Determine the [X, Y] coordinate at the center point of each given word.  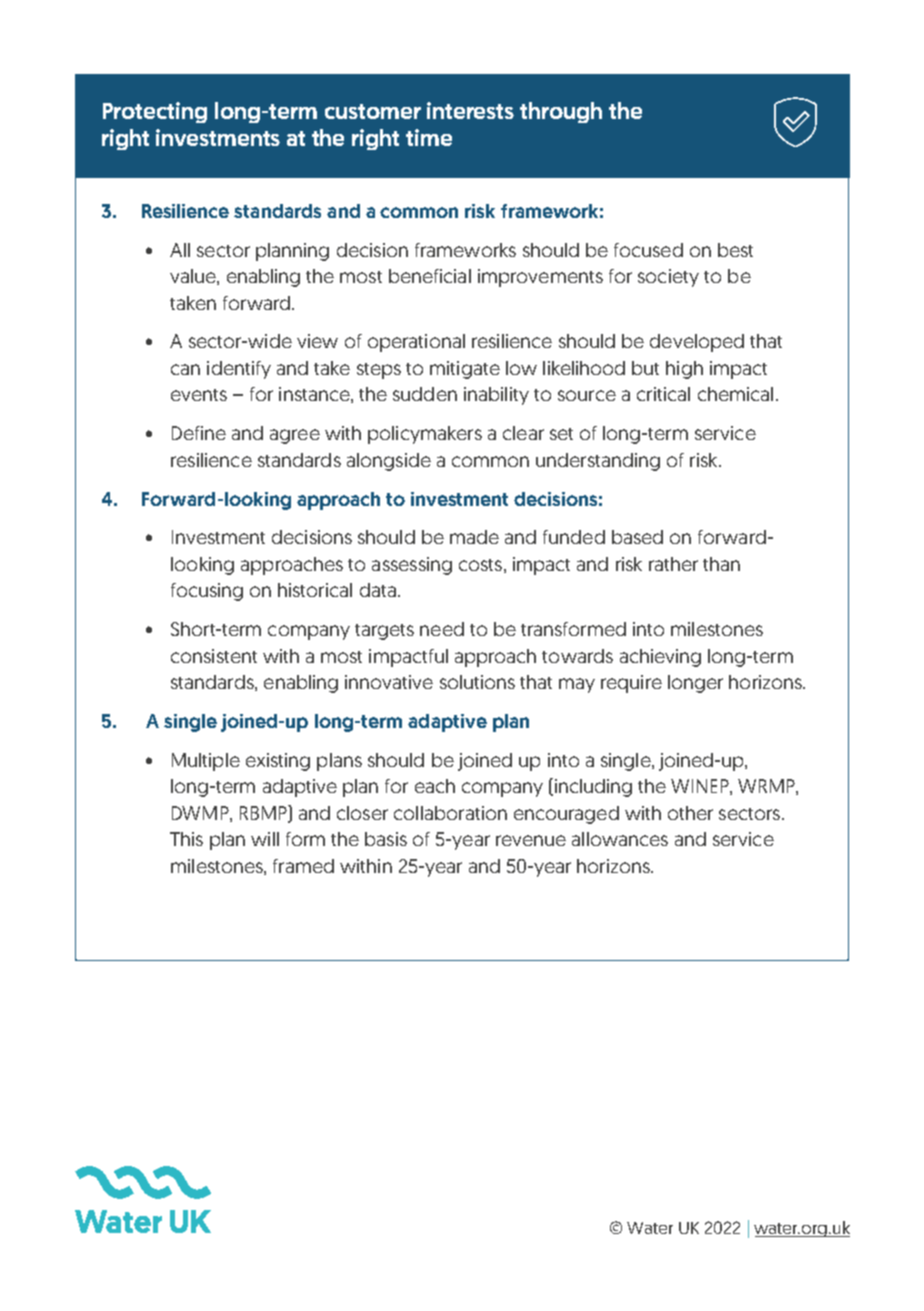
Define [199, 433]
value [194, 277]
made [474, 537]
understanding [598, 462]
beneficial [430, 276]
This [186, 839]
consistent [214, 656]
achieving [660, 658]
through [561, 112]
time [429, 137]
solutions [477, 682]
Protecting [155, 112]
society [668, 278]
